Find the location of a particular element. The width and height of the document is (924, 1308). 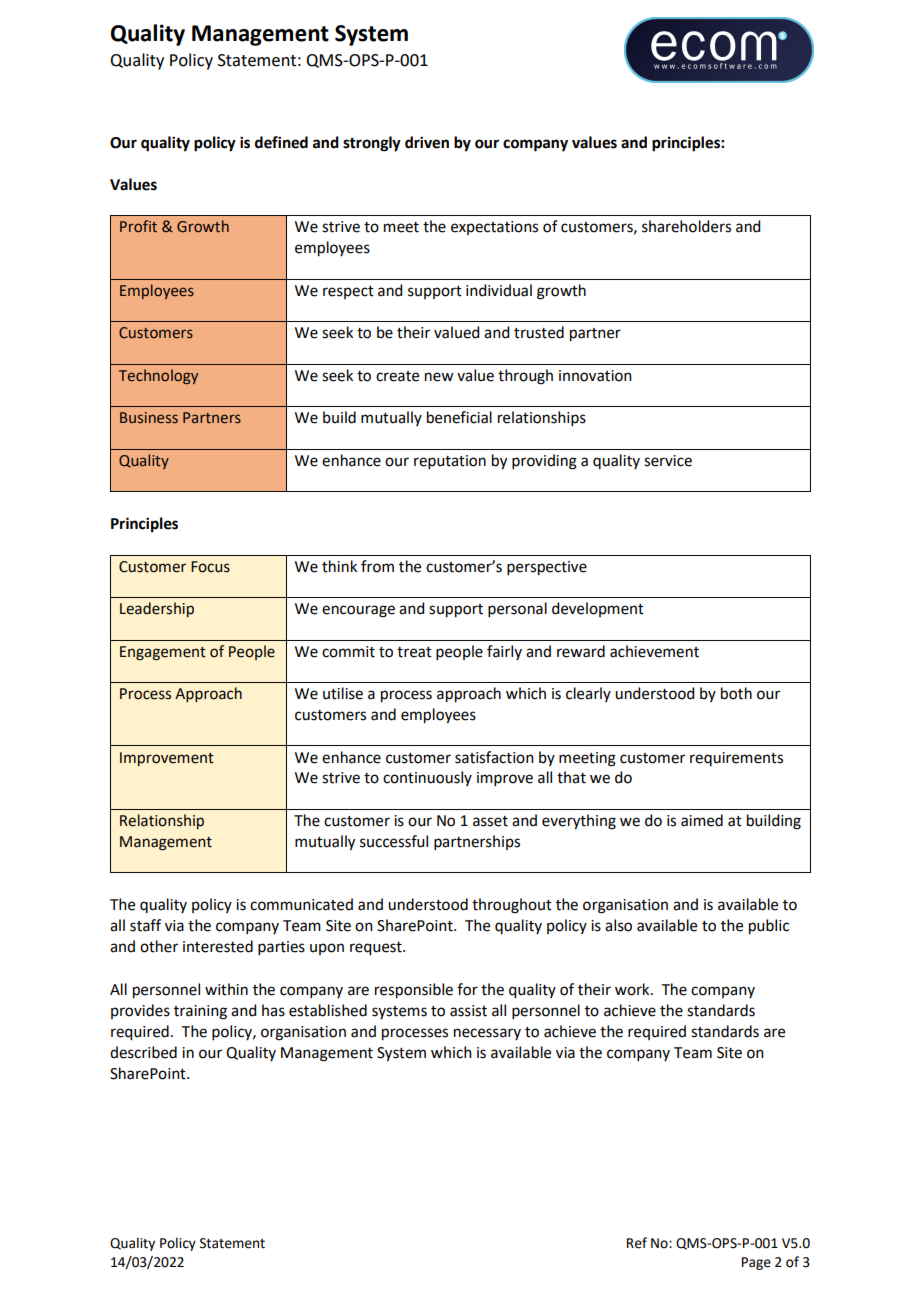

Focus is located at coordinates (210, 567).
